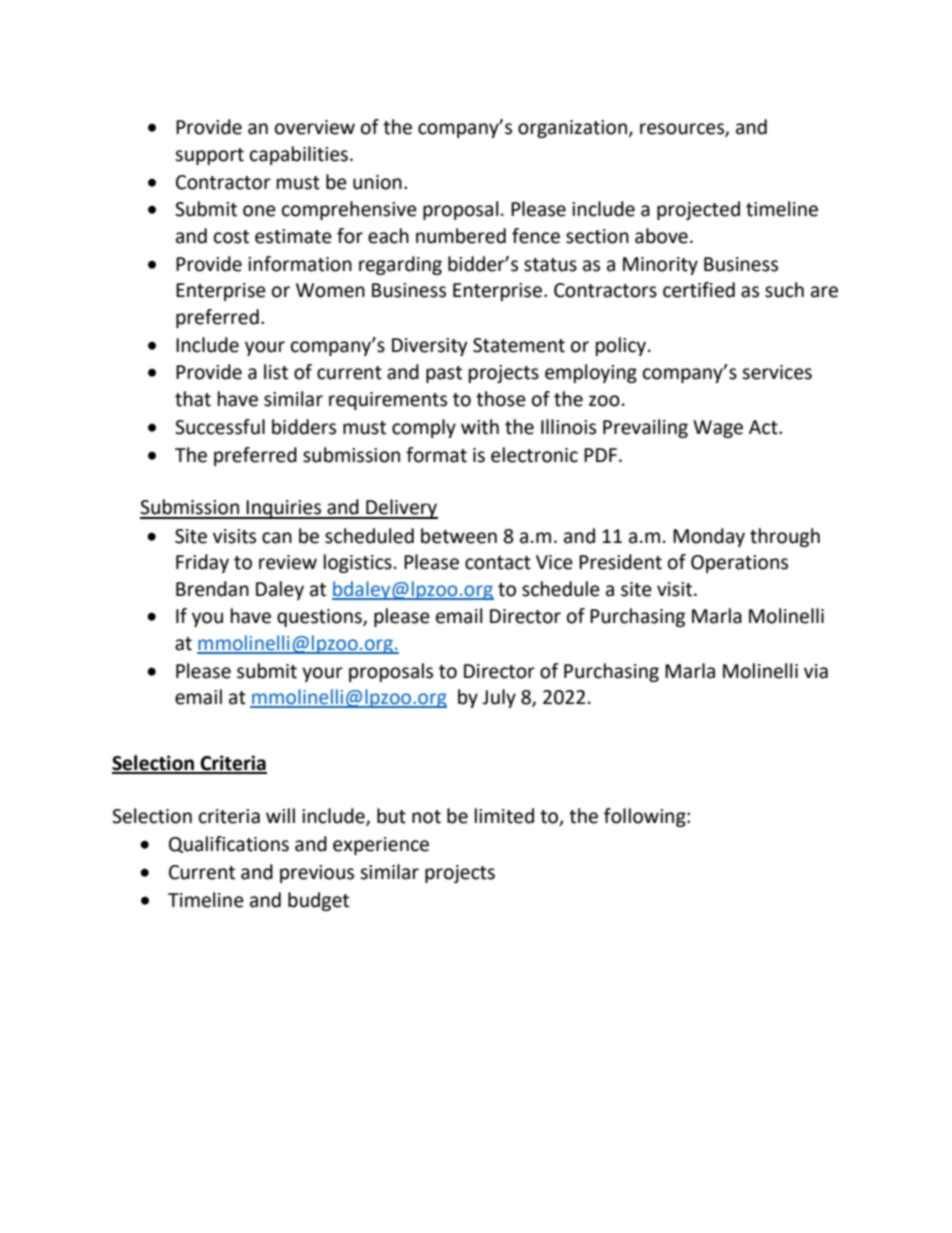  I want to click on via, so click(816, 671).
